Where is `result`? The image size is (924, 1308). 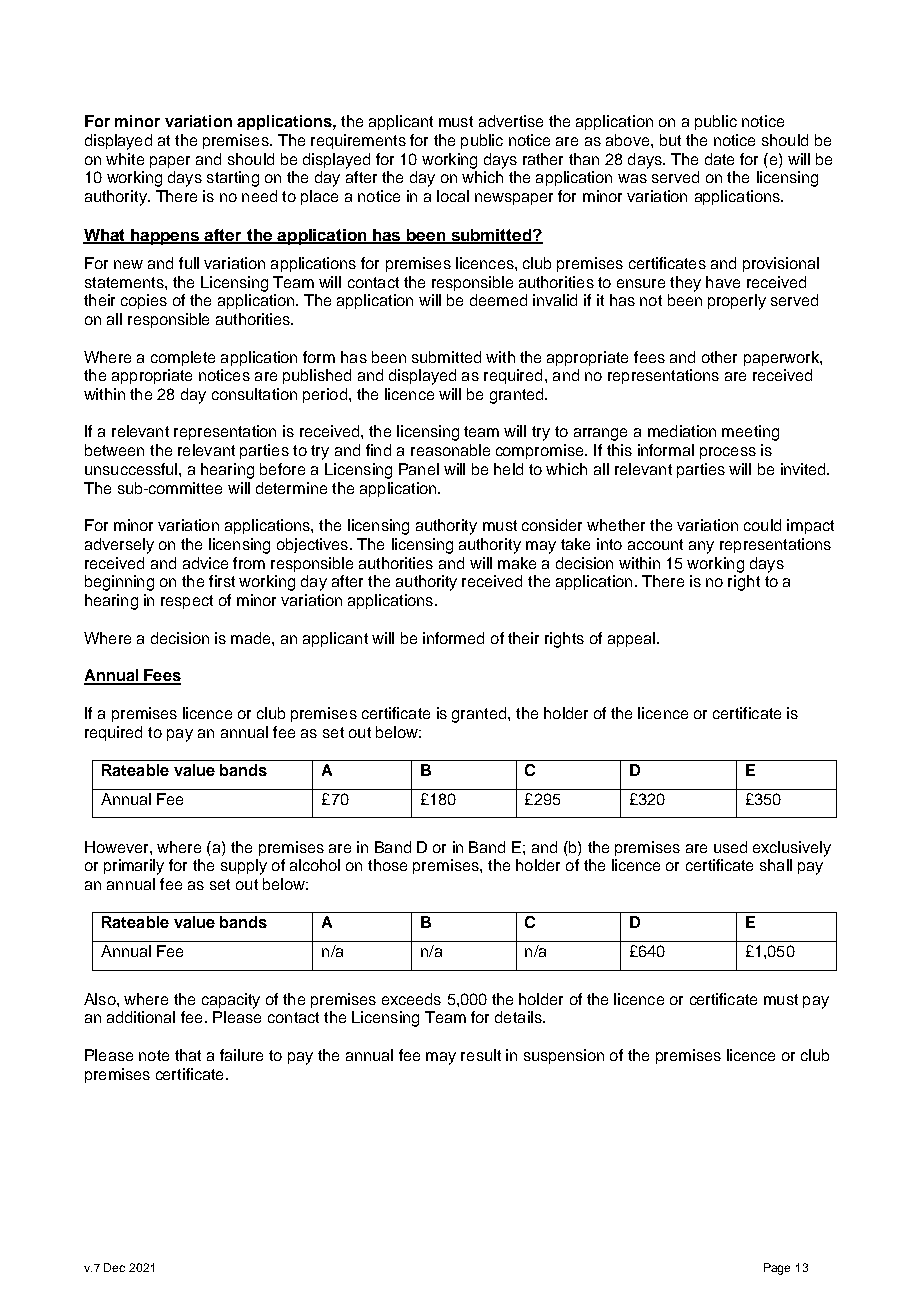
result is located at coordinates (481, 1055).
